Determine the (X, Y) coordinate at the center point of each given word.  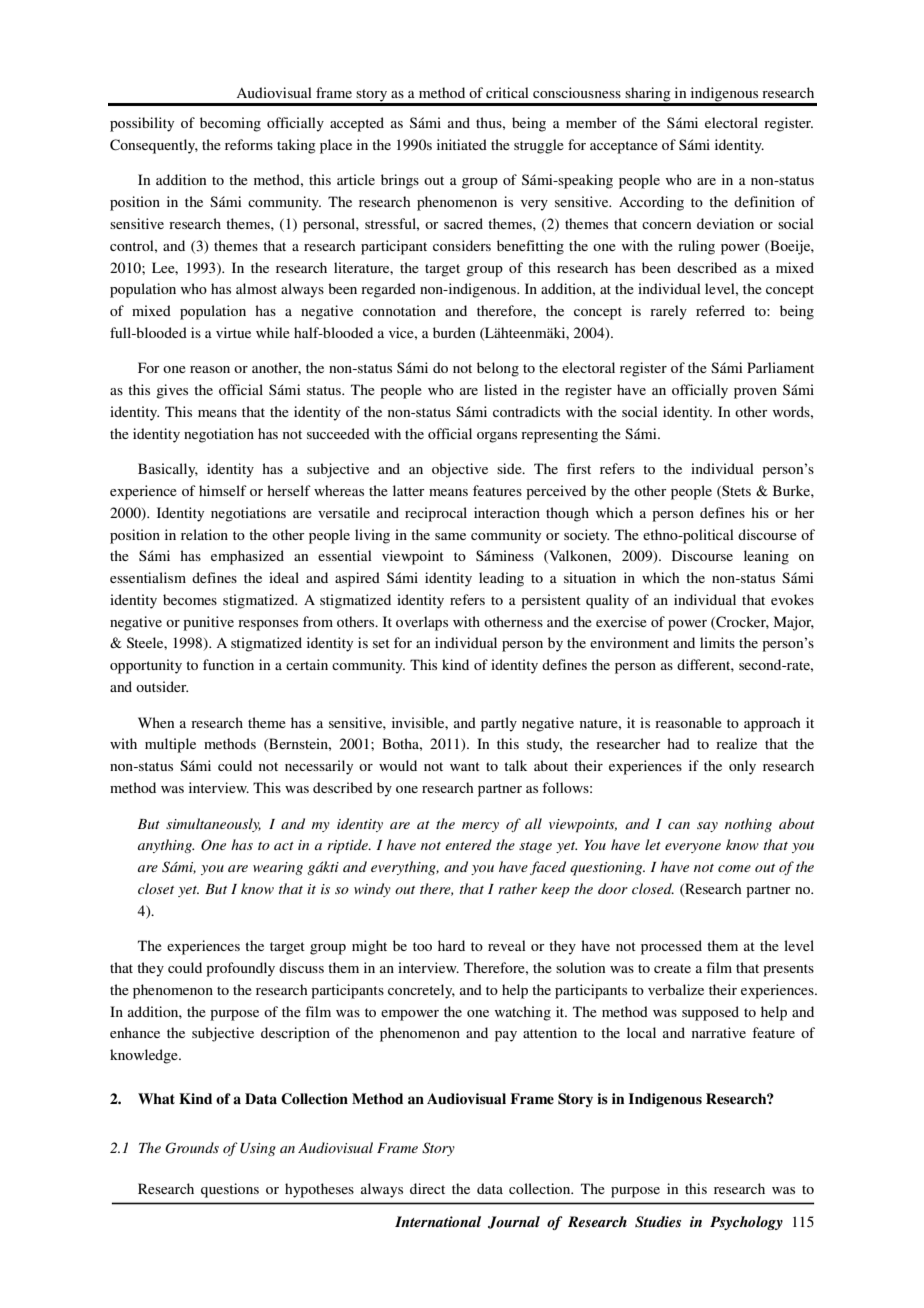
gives (172, 391)
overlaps (422, 623)
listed (500, 389)
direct (427, 1188)
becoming (230, 124)
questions (230, 1190)
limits (717, 642)
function (228, 664)
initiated (462, 144)
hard (451, 945)
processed (671, 947)
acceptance (624, 147)
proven (755, 393)
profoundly (240, 969)
